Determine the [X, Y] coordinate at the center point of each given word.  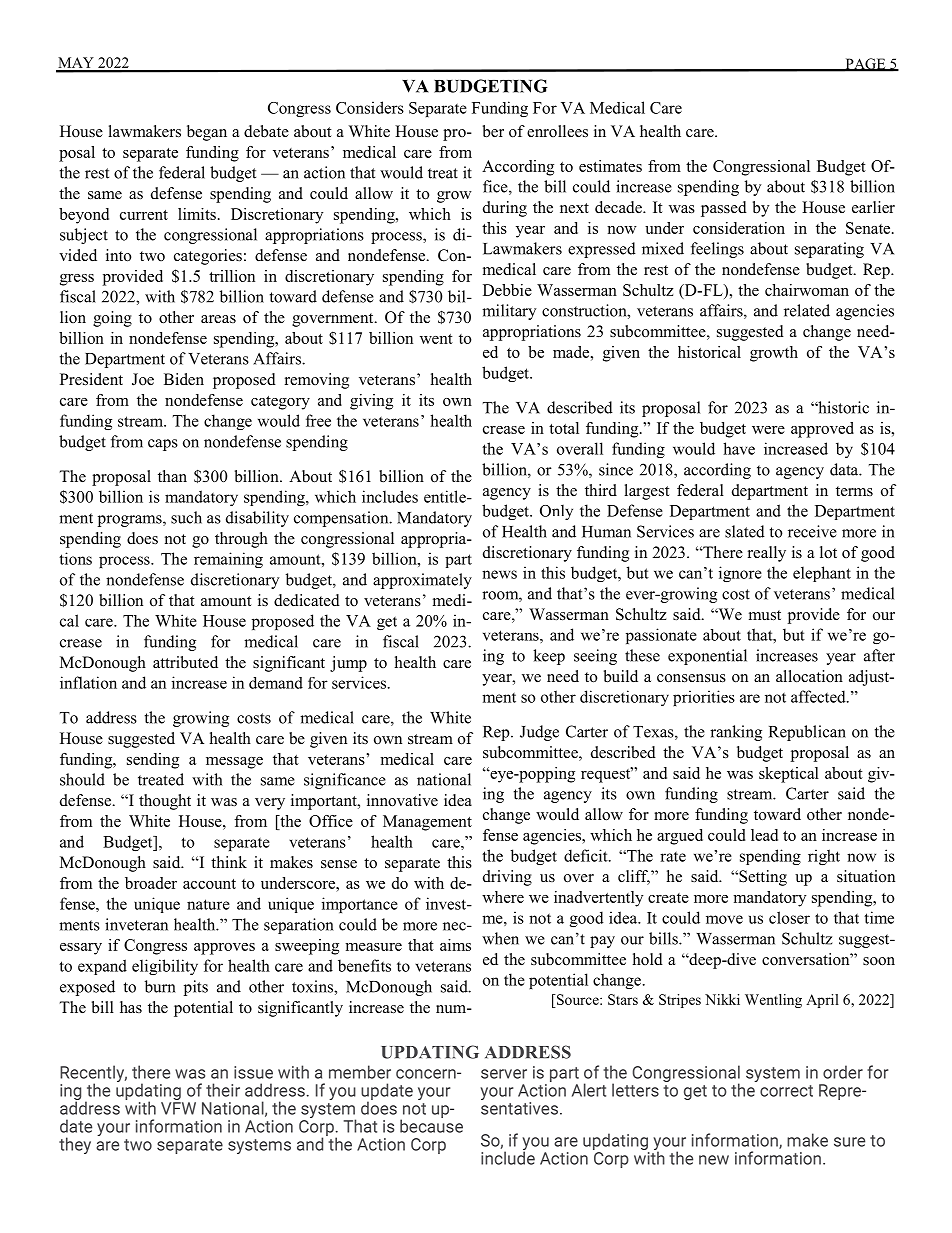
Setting [762, 878]
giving [371, 402]
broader [151, 883]
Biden [184, 379]
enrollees [557, 131]
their [223, 1090]
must [765, 615]
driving [507, 878]
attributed [185, 662]
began [207, 133]
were [768, 430]
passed [724, 209]
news [499, 574]
